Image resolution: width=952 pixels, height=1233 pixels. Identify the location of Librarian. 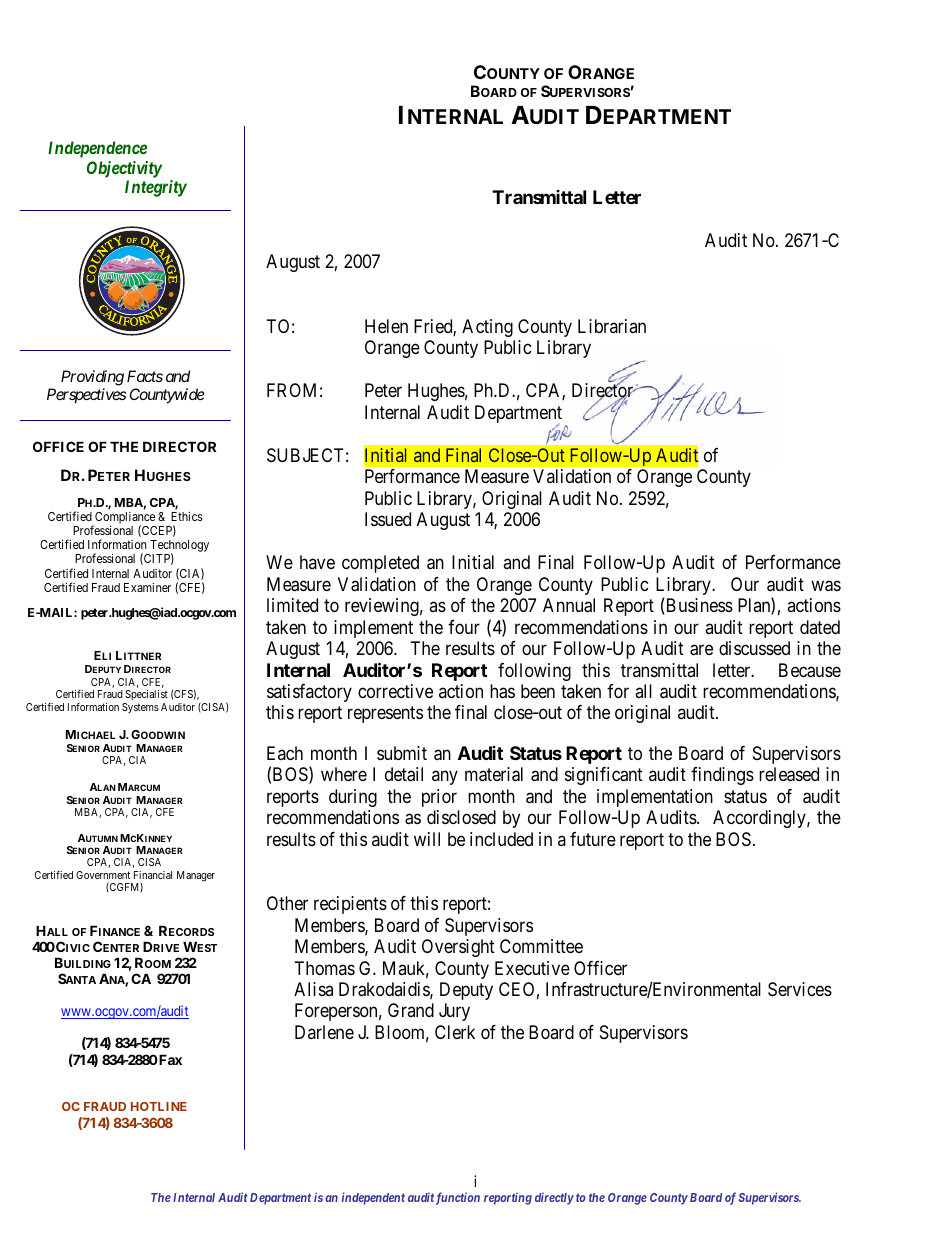
(612, 326).
